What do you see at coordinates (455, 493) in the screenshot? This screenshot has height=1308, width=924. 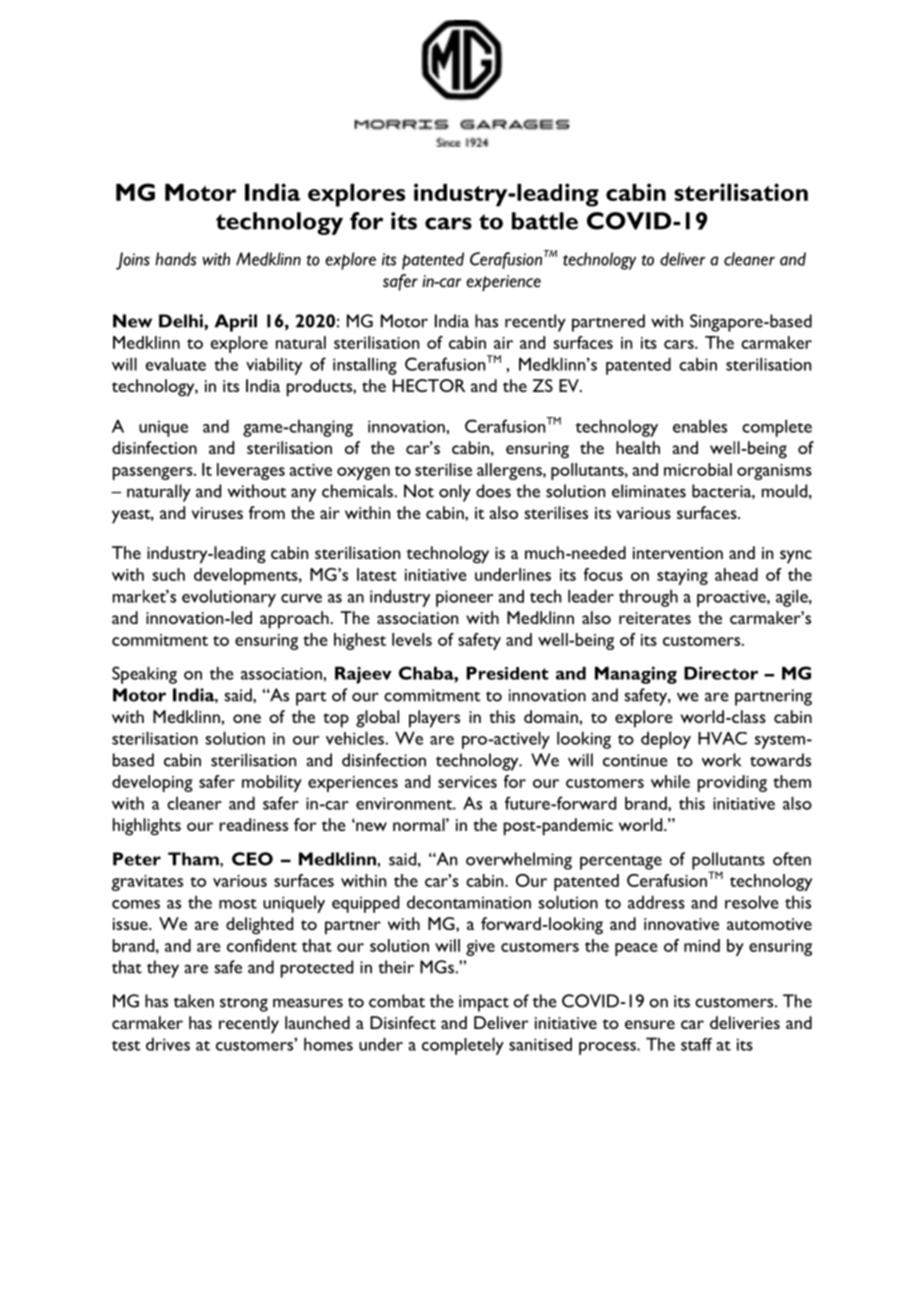 I see `only` at bounding box center [455, 493].
